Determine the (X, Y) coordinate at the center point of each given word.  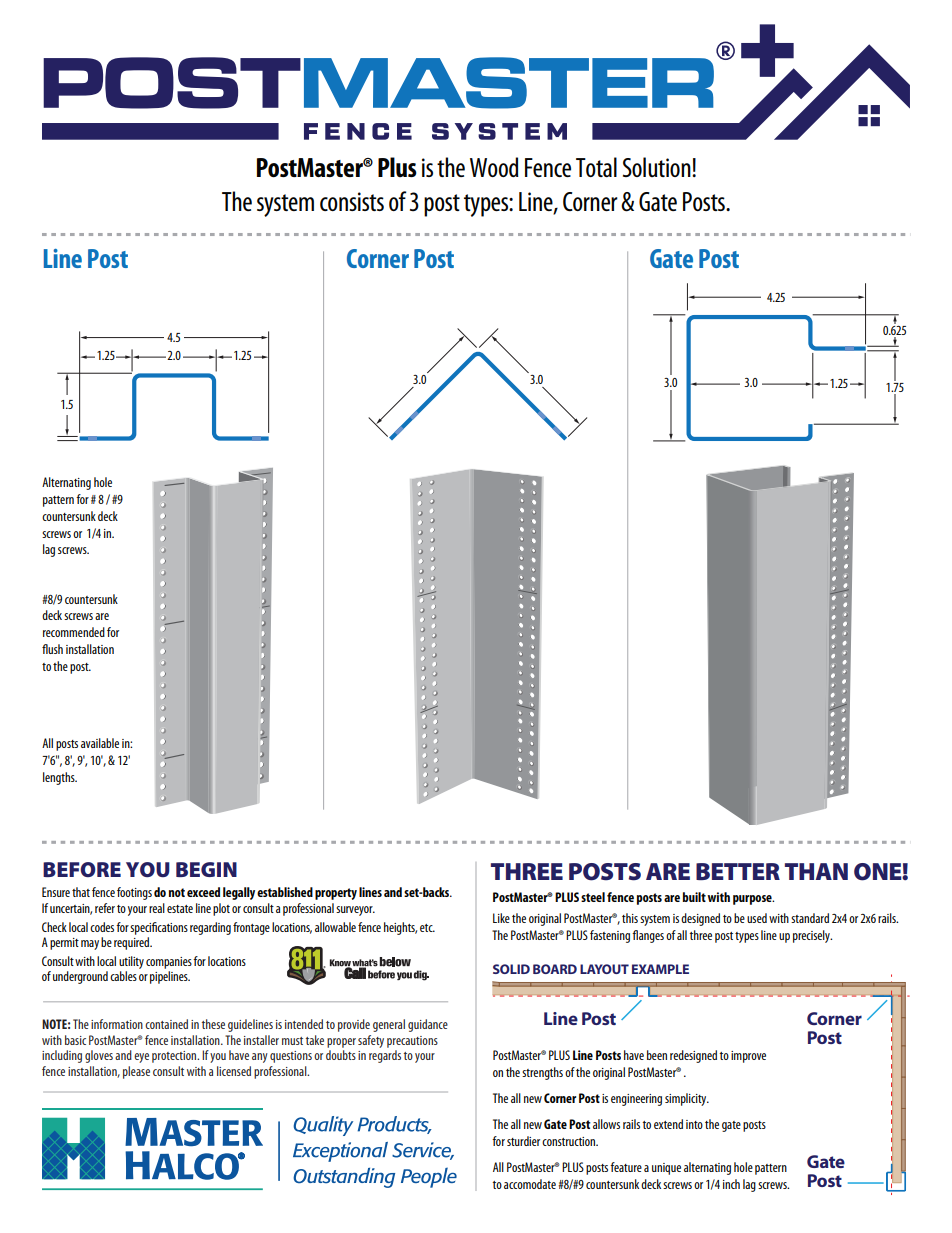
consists (352, 201)
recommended (74, 632)
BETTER (738, 871)
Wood (494, 167)
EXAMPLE (660, 969)
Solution (658, 167)
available (100, 743)
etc (427, 928)
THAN (816, 871)
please (136, 1072)
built (694, 897)
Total (596, 167)
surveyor (355, 911)
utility (131, 962)
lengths (60, 778)
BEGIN (206, 869)
